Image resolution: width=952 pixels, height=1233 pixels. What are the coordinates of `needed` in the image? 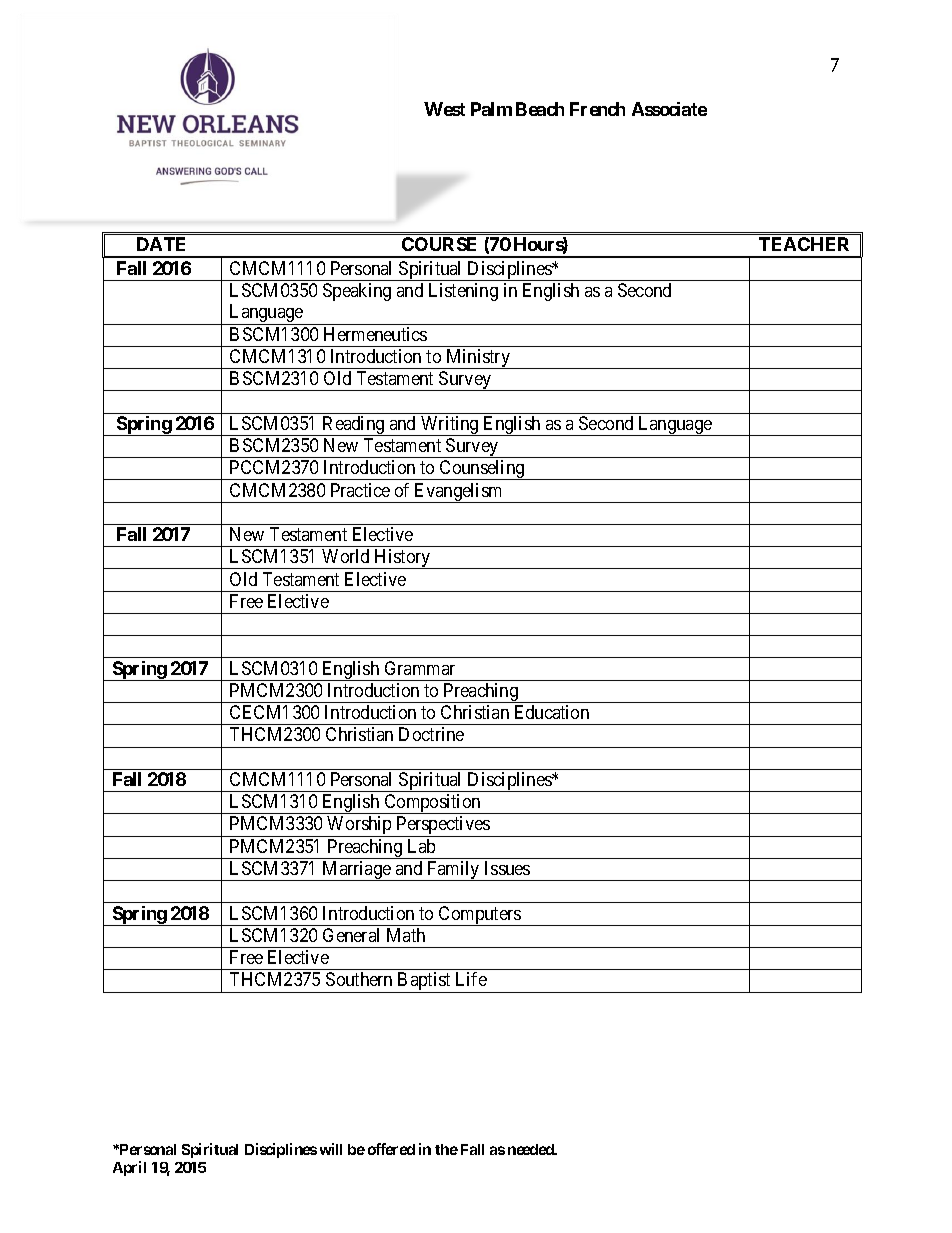 It's located at (532, 1149).
